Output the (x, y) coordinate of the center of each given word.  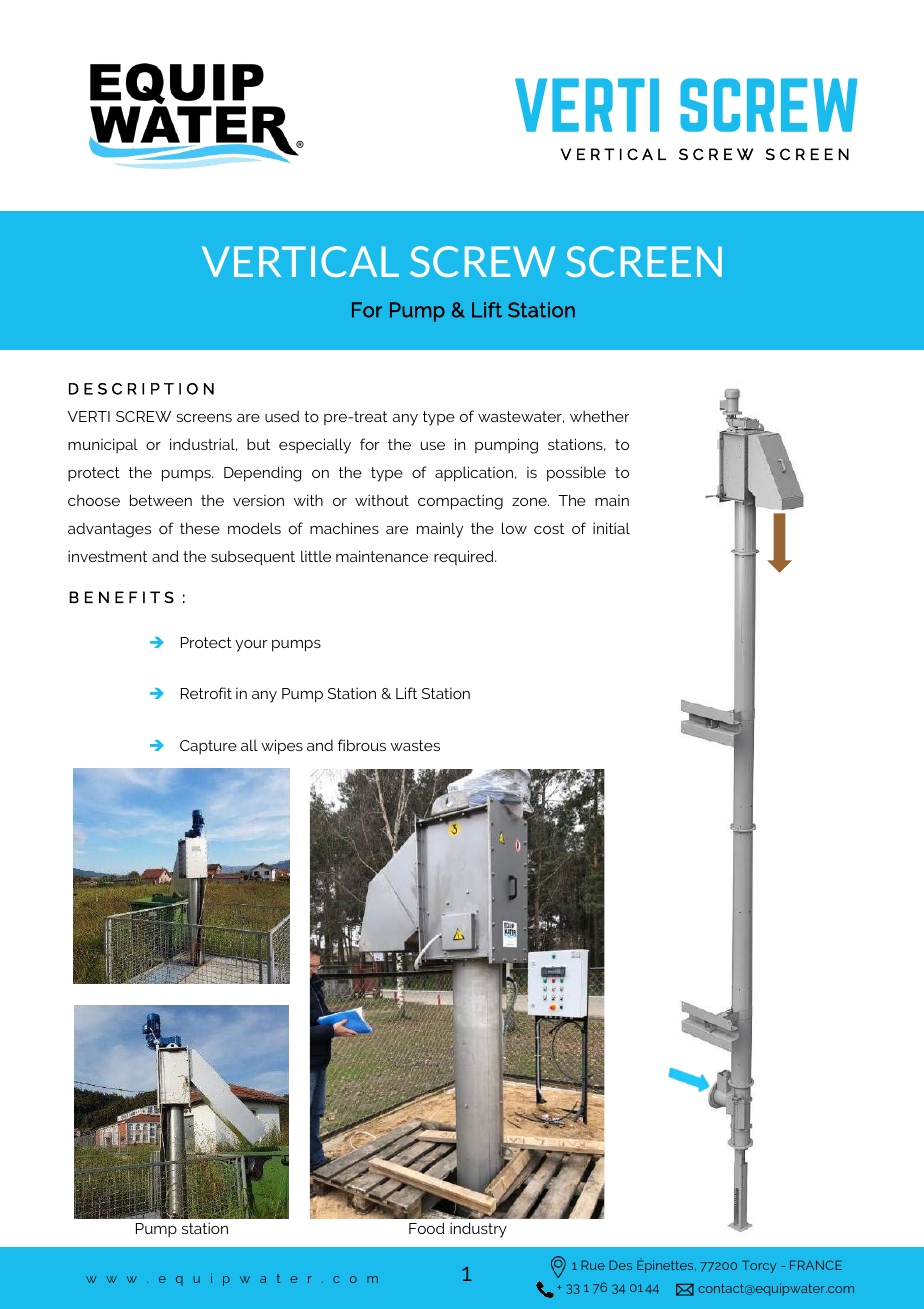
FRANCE (816, 1265)
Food (427, 1228)
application (475, 474)
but (258, 444)
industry (478, 1230)
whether (599, 416)
